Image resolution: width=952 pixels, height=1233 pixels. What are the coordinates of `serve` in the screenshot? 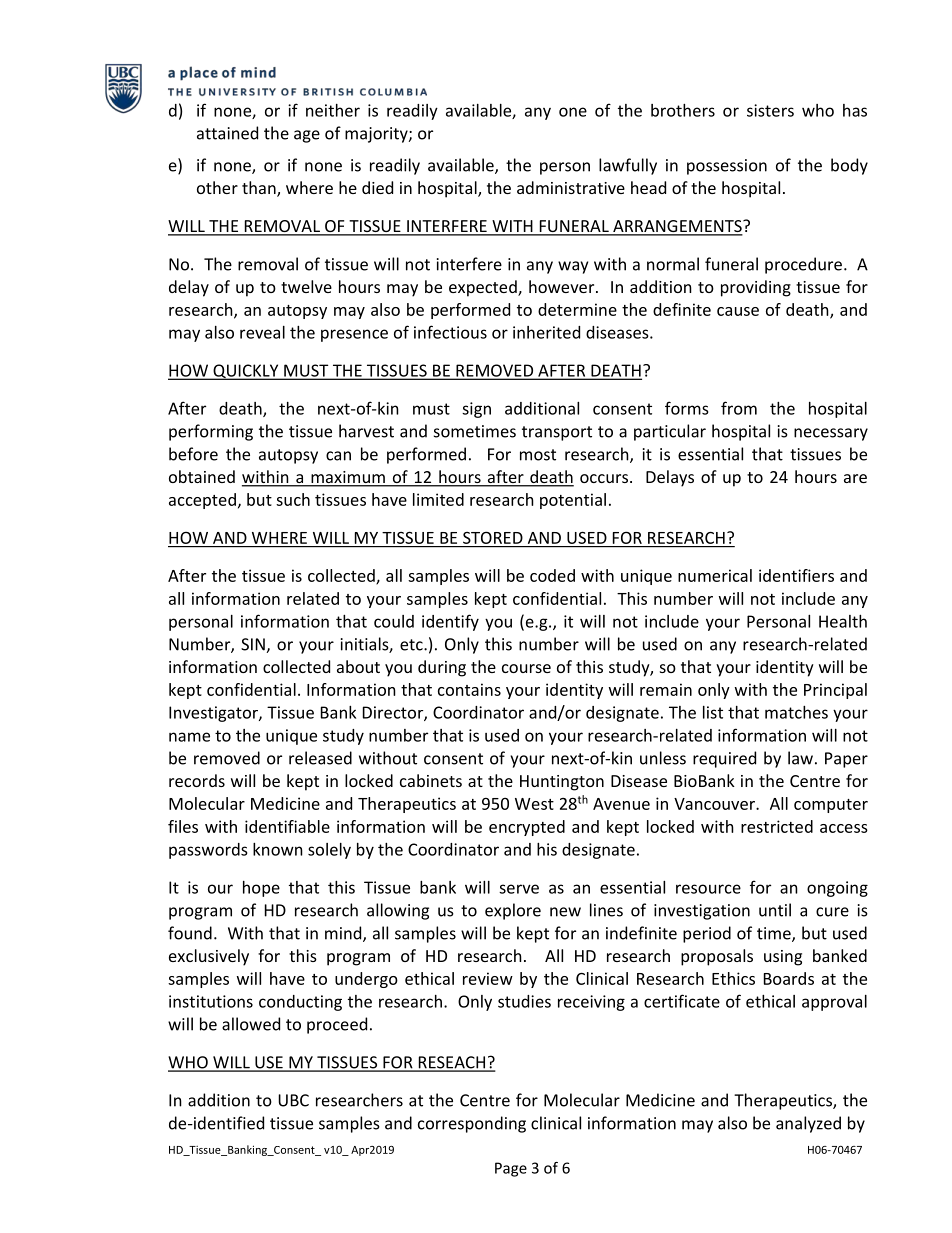 It's located at (519, 889).
